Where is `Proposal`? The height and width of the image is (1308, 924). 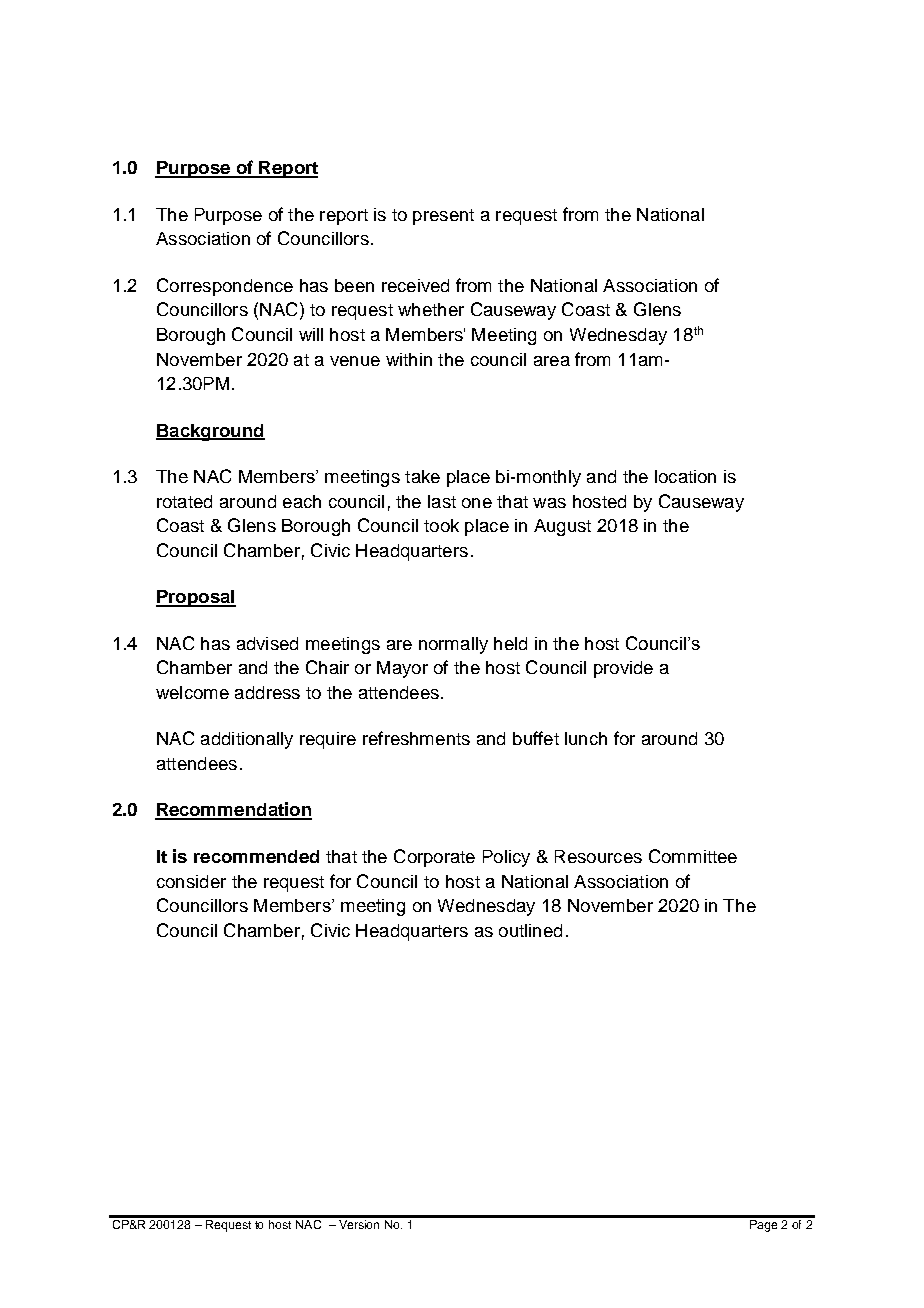 Proposal is located at coordinates (196, 598).
